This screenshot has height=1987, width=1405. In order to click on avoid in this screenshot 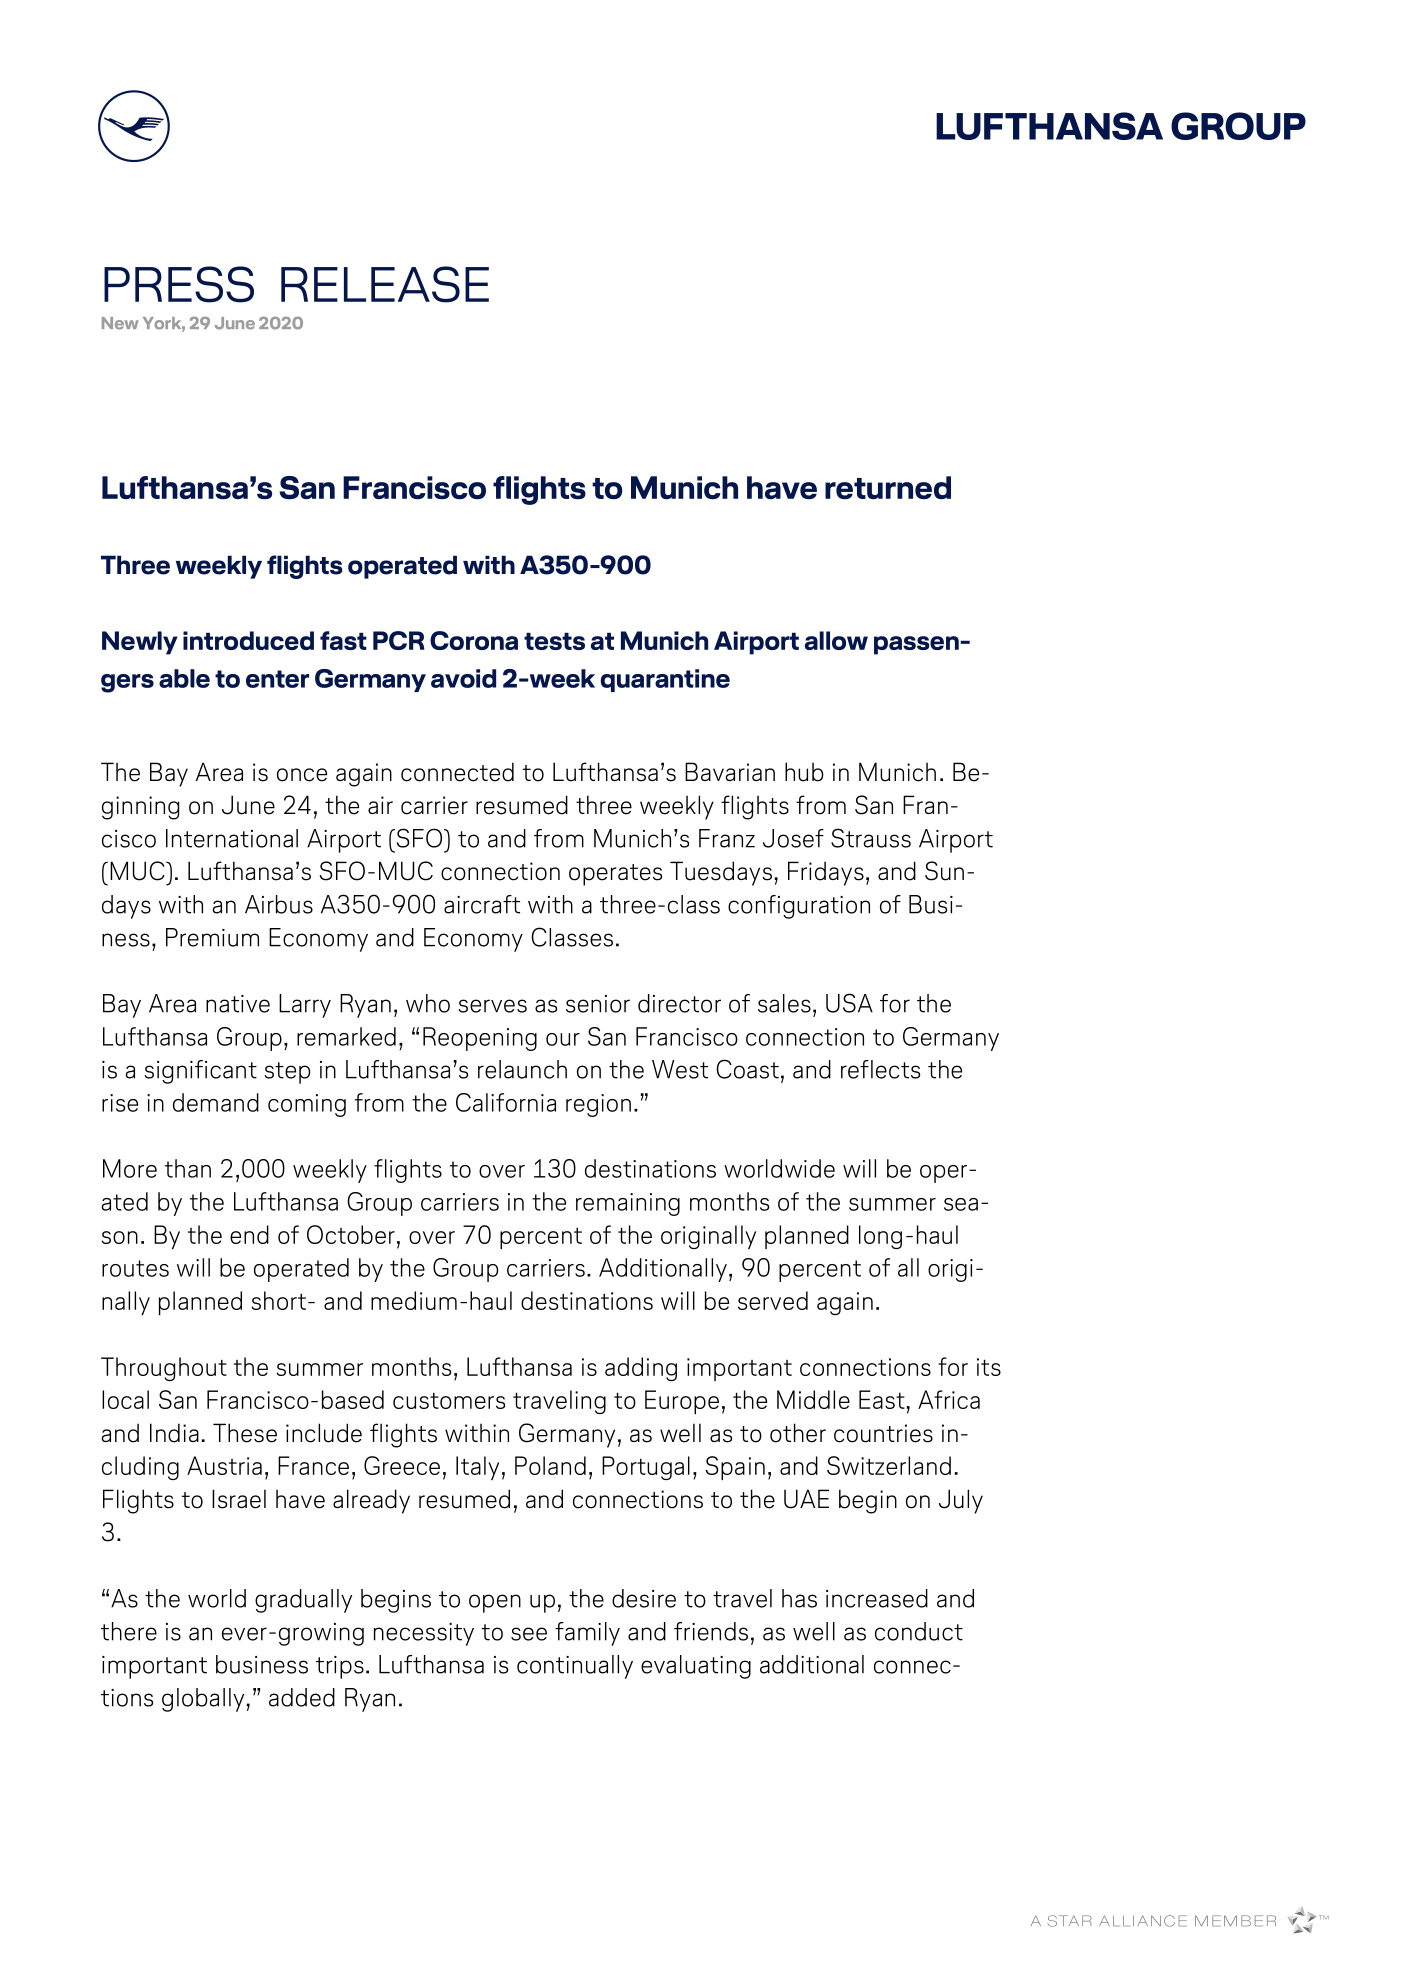, I will do `click(463, 678)`.
